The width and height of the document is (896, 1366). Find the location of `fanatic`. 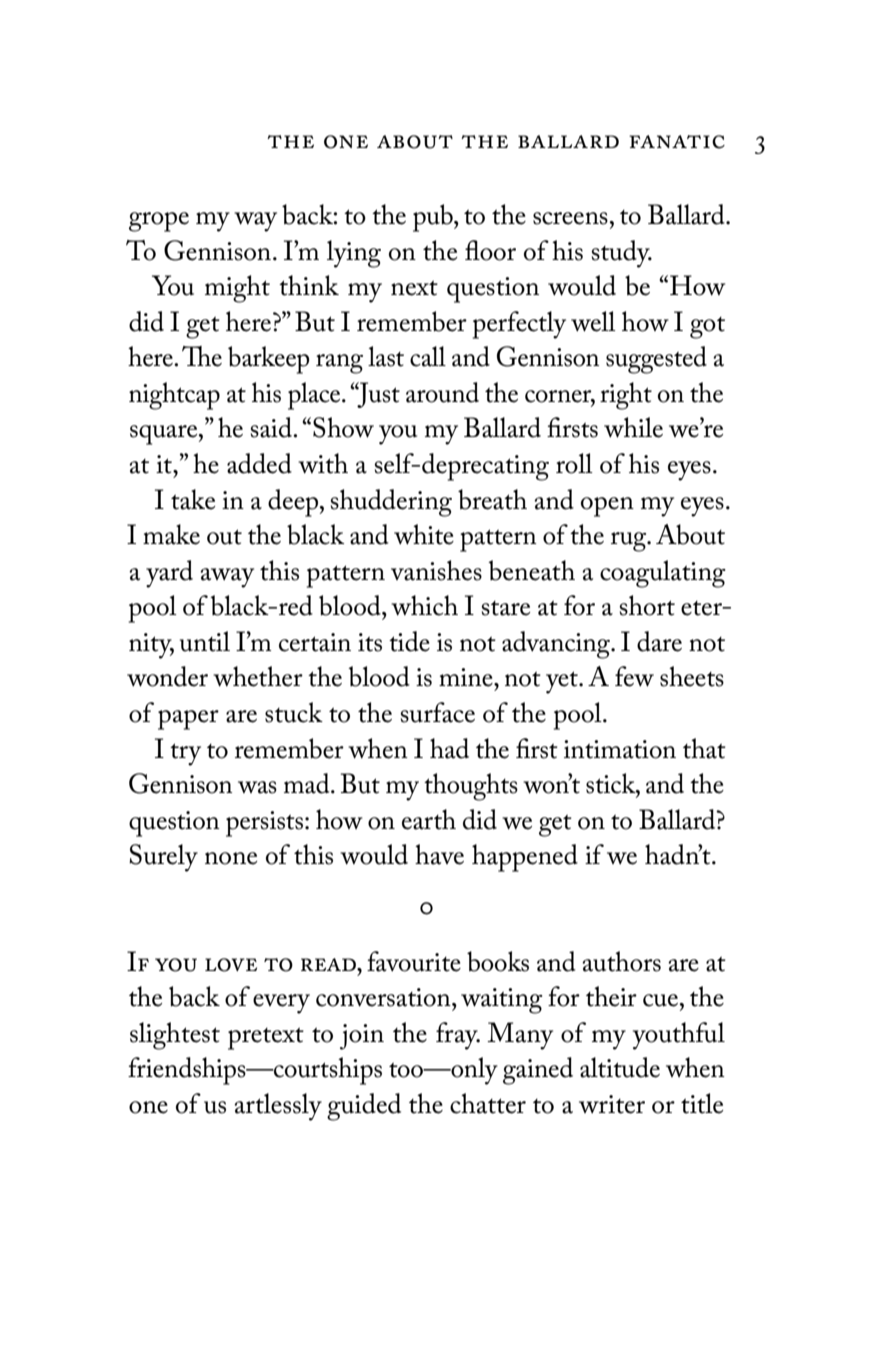

fanatic is located at coordinates (677, 142).
